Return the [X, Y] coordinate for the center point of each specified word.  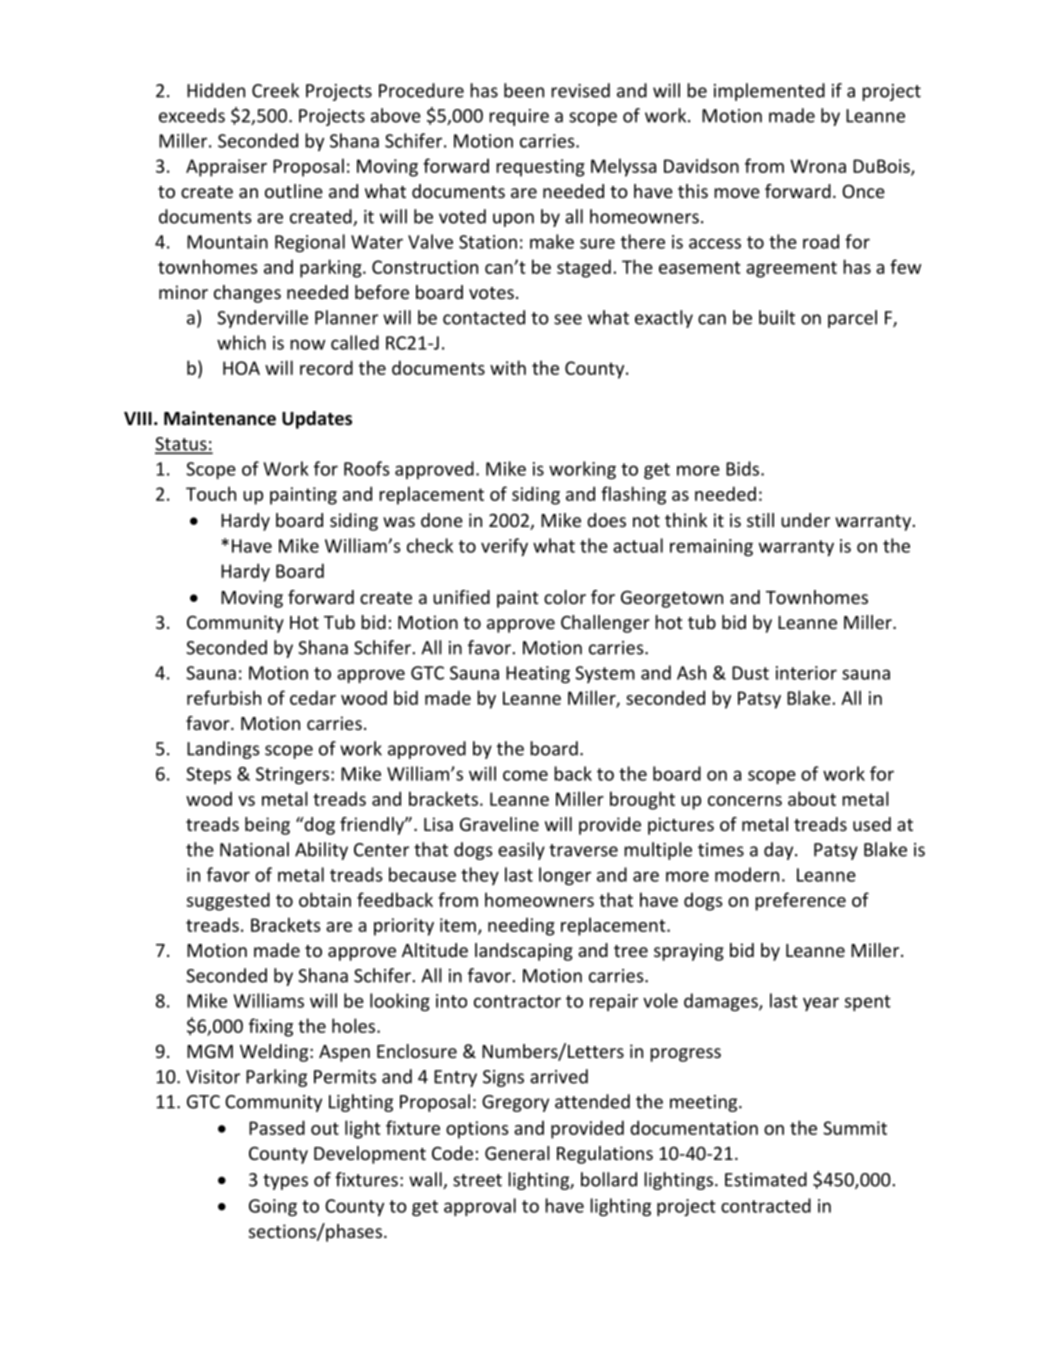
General [517, 1153]
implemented [769, 92]
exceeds [192, 115]
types [285, 1182]
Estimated [766, 1179]
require [519, 117]
